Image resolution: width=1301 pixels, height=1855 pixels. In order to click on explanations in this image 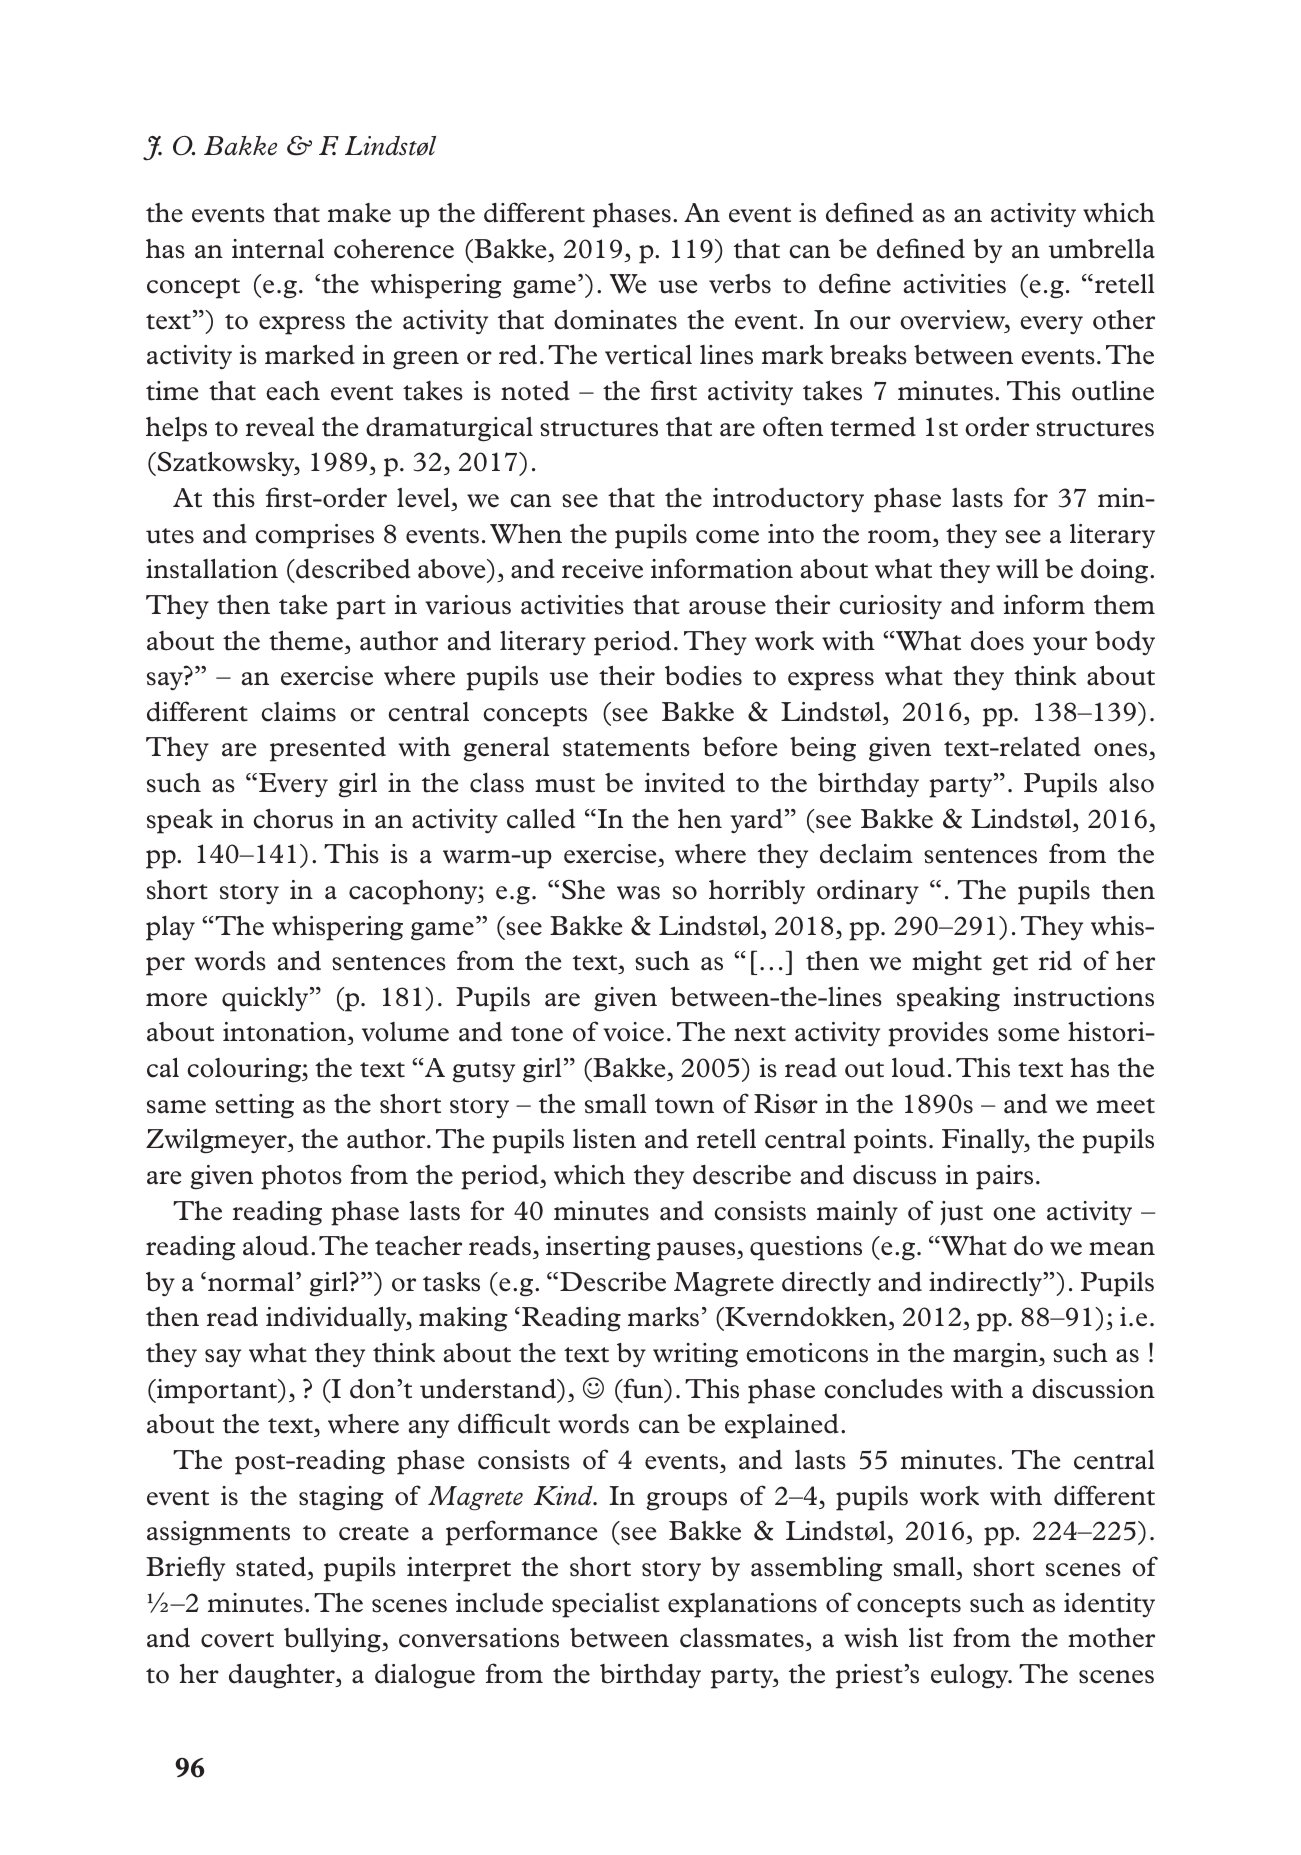, I will do `click(742, 1605)`.
